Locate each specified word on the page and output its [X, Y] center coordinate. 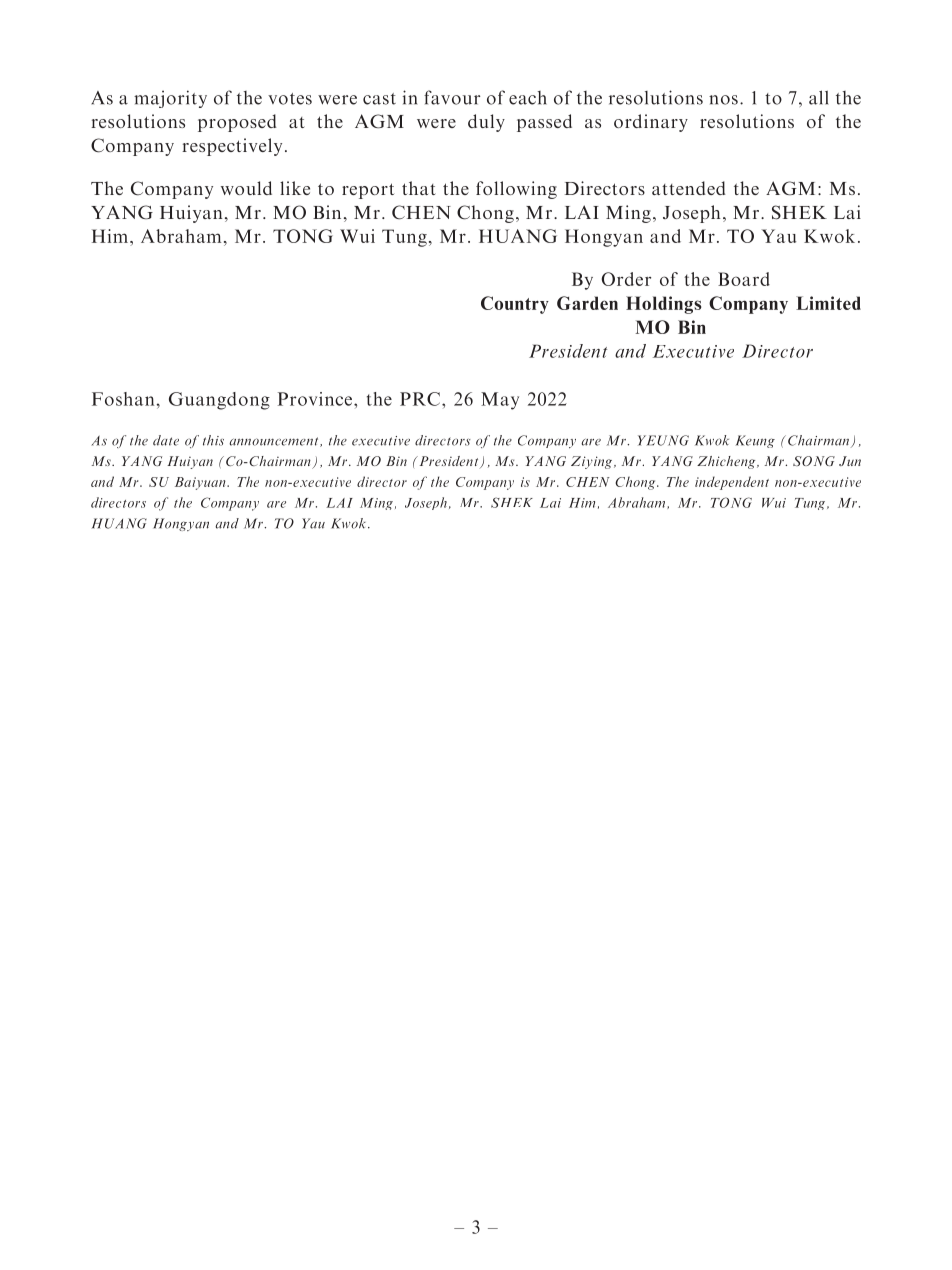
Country [515, 305]
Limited [828, 303]
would [246, 188]
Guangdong [219, 401]
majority [170, 99]
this [213, 440]
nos [723, 100]
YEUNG [663, 440]
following [516, 190]
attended [689, 188]
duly [486, 123]
